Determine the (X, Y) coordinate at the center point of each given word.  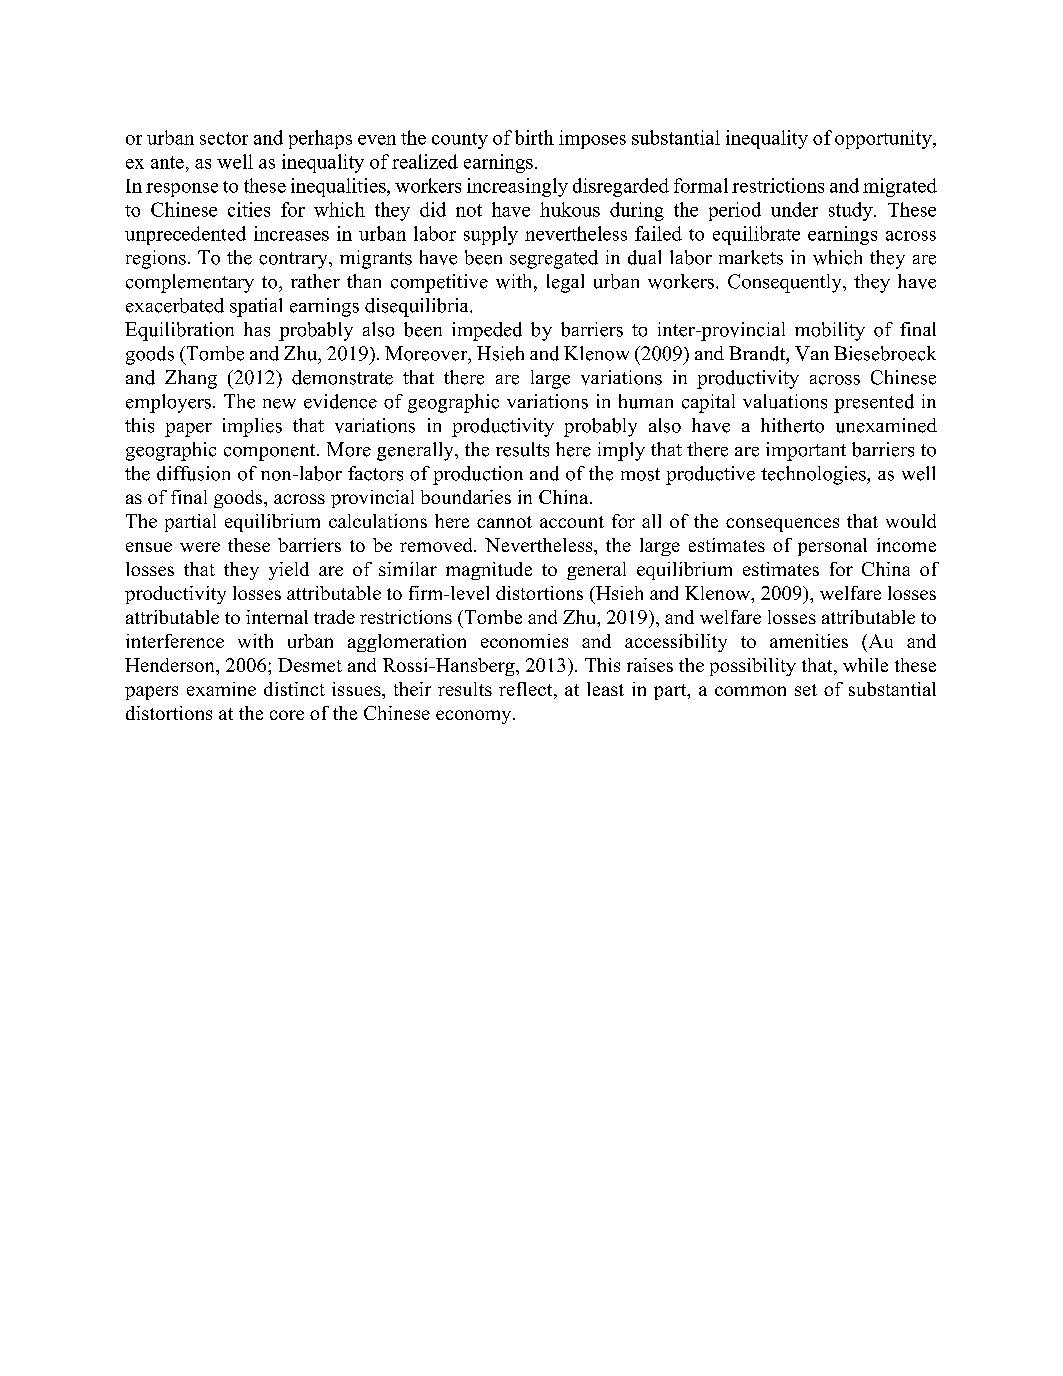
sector (224, 138)
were (200, 547)
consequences (782, 525)
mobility (830, 331)
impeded (487, 331)
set (806, 690)
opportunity (884, 139)
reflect (527, 690)
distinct (294, 689)
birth (534, 137)
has (257, 329)
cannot (504, 522)
